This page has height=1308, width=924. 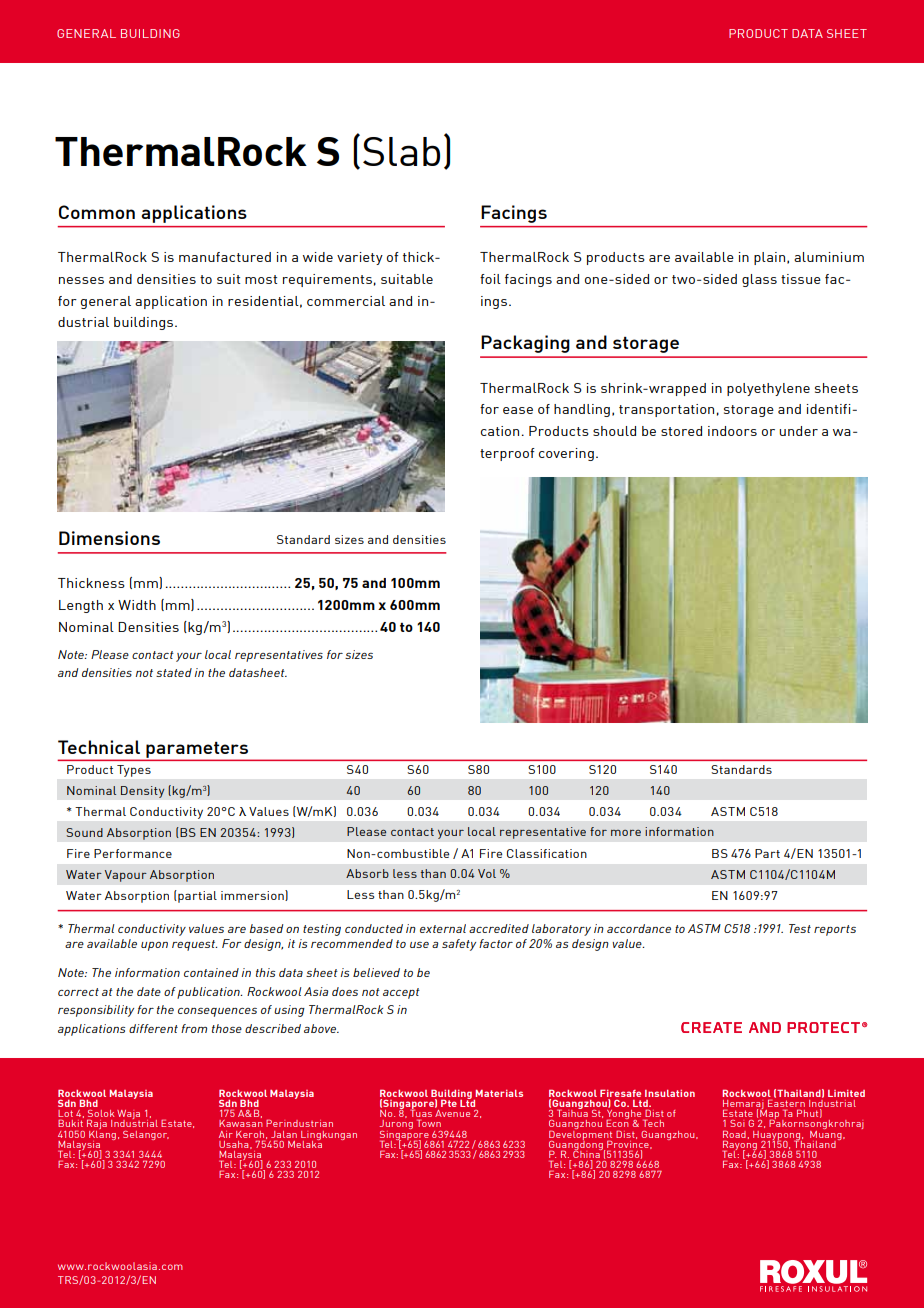 What do you see at coordinates (732, 431) in the page?
I see `indoors` at bounding box center [732, 431].
